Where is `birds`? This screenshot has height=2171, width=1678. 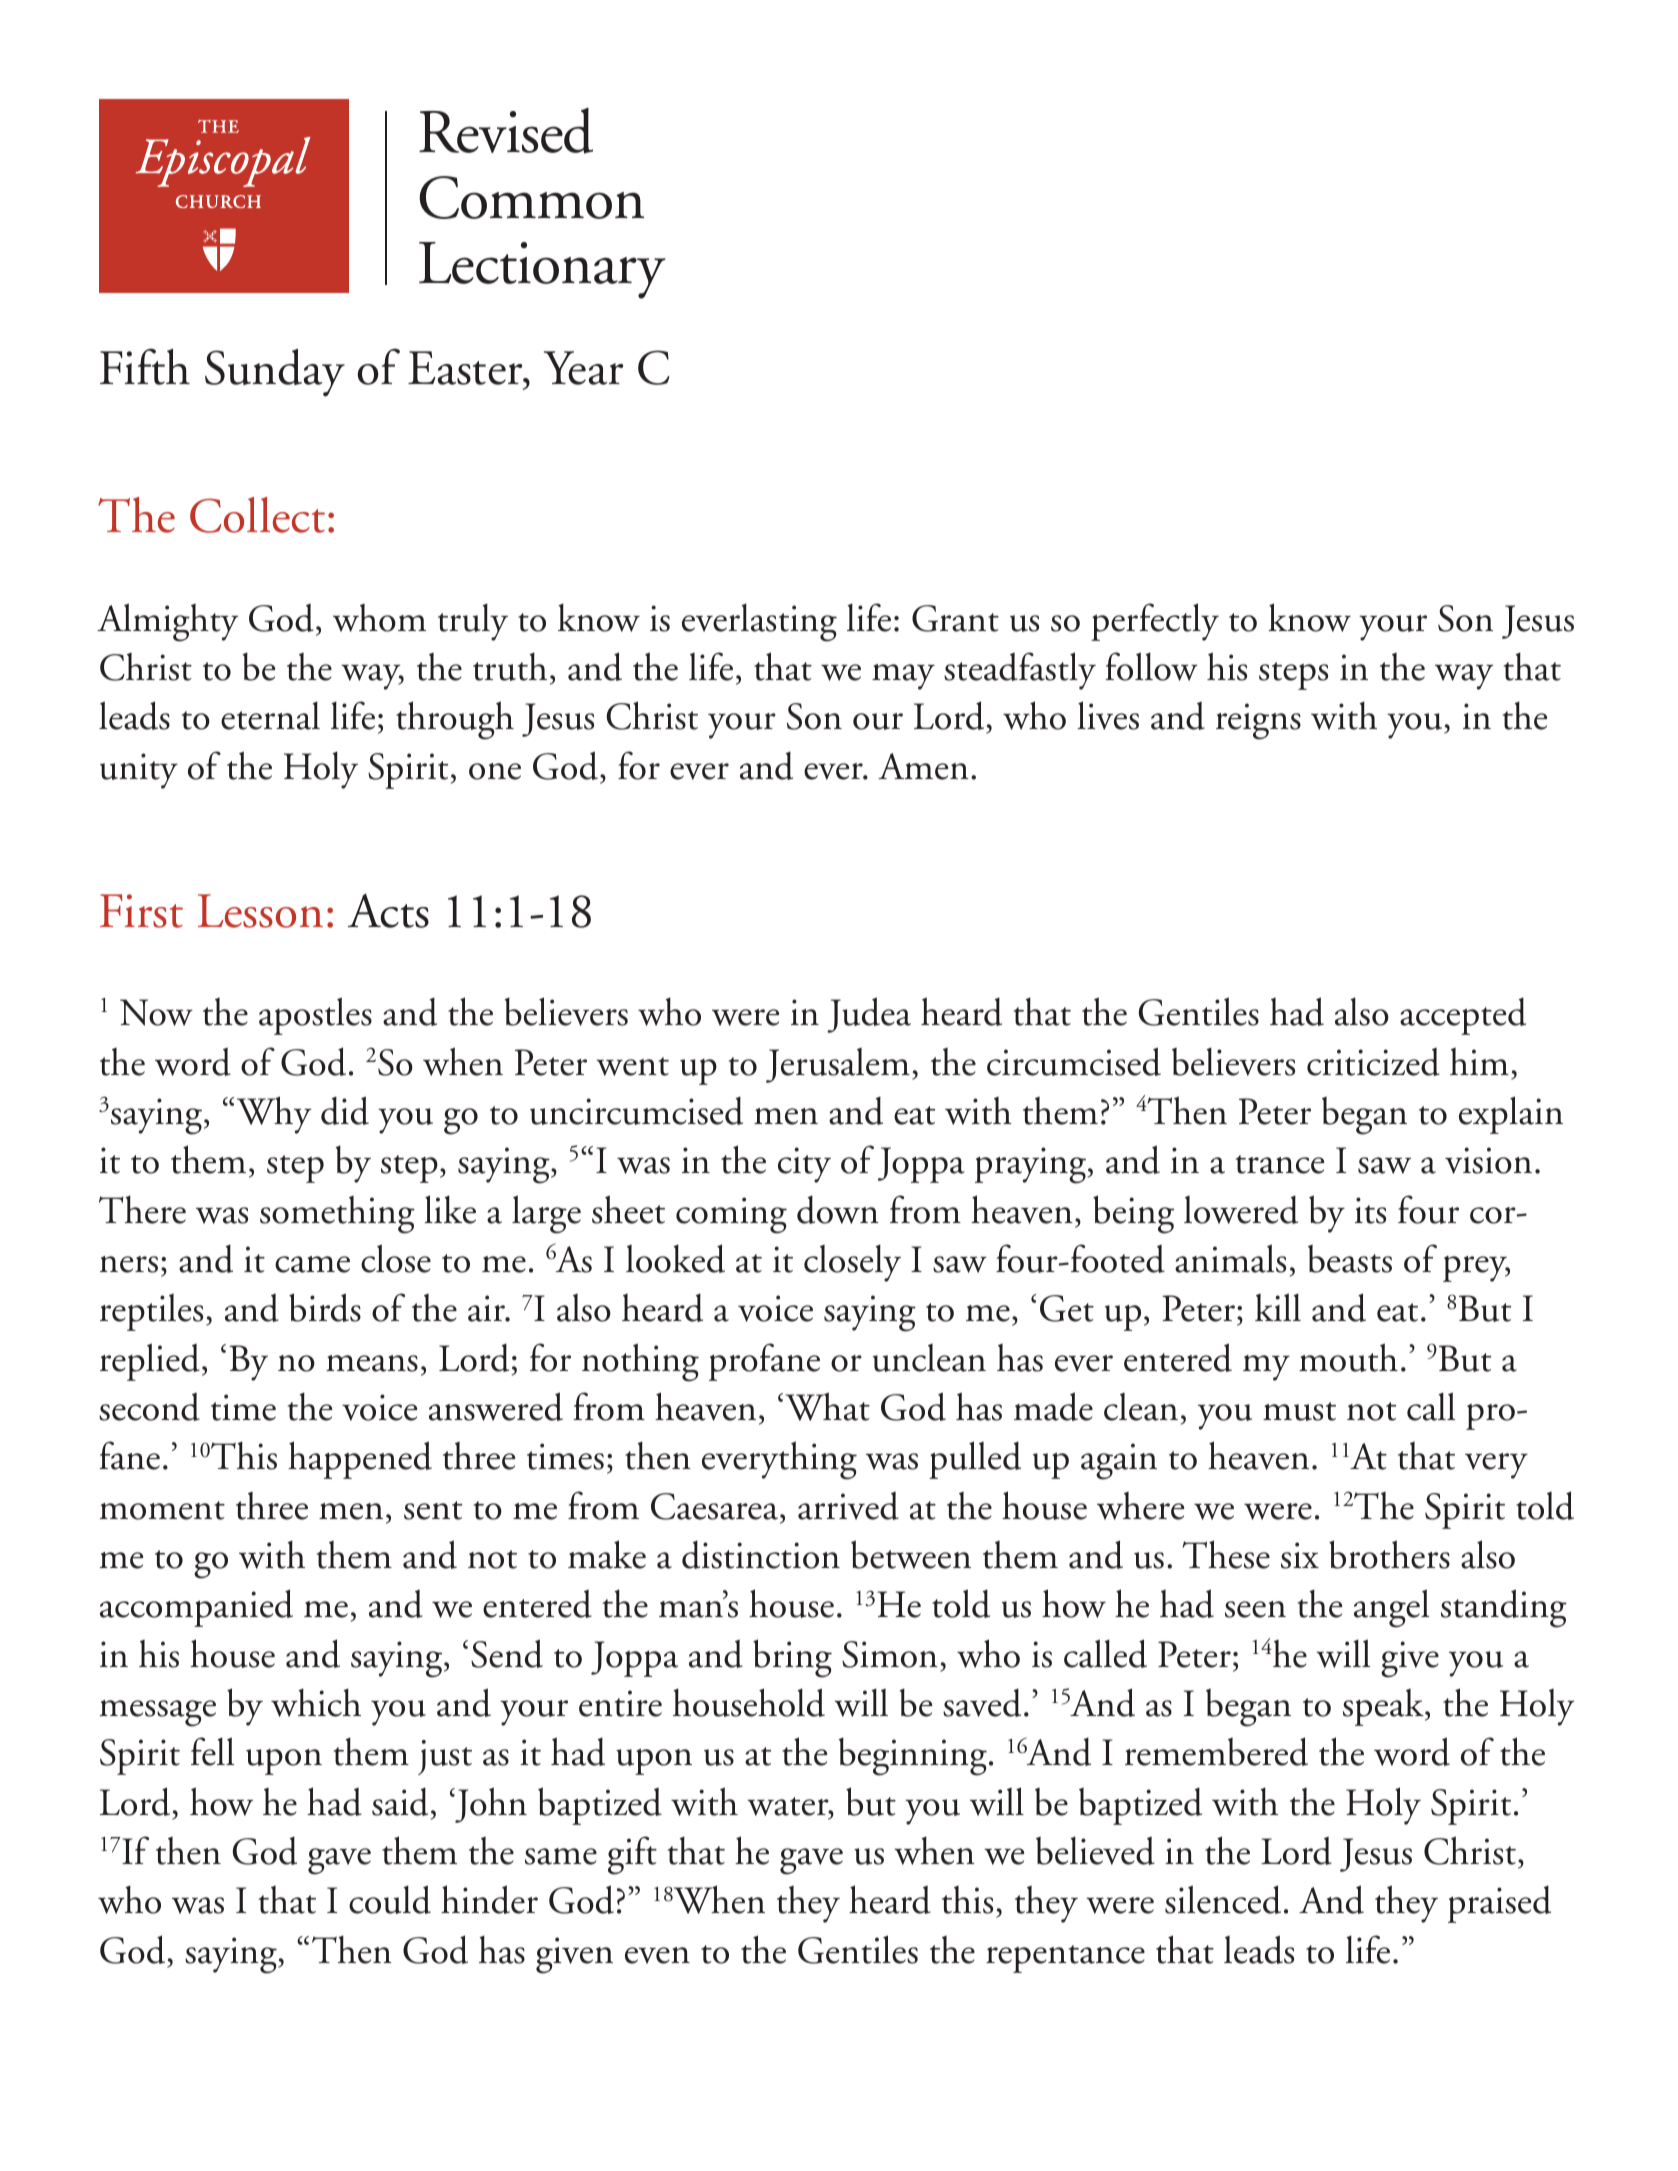
birds is located at coordinates (325, 1307).
